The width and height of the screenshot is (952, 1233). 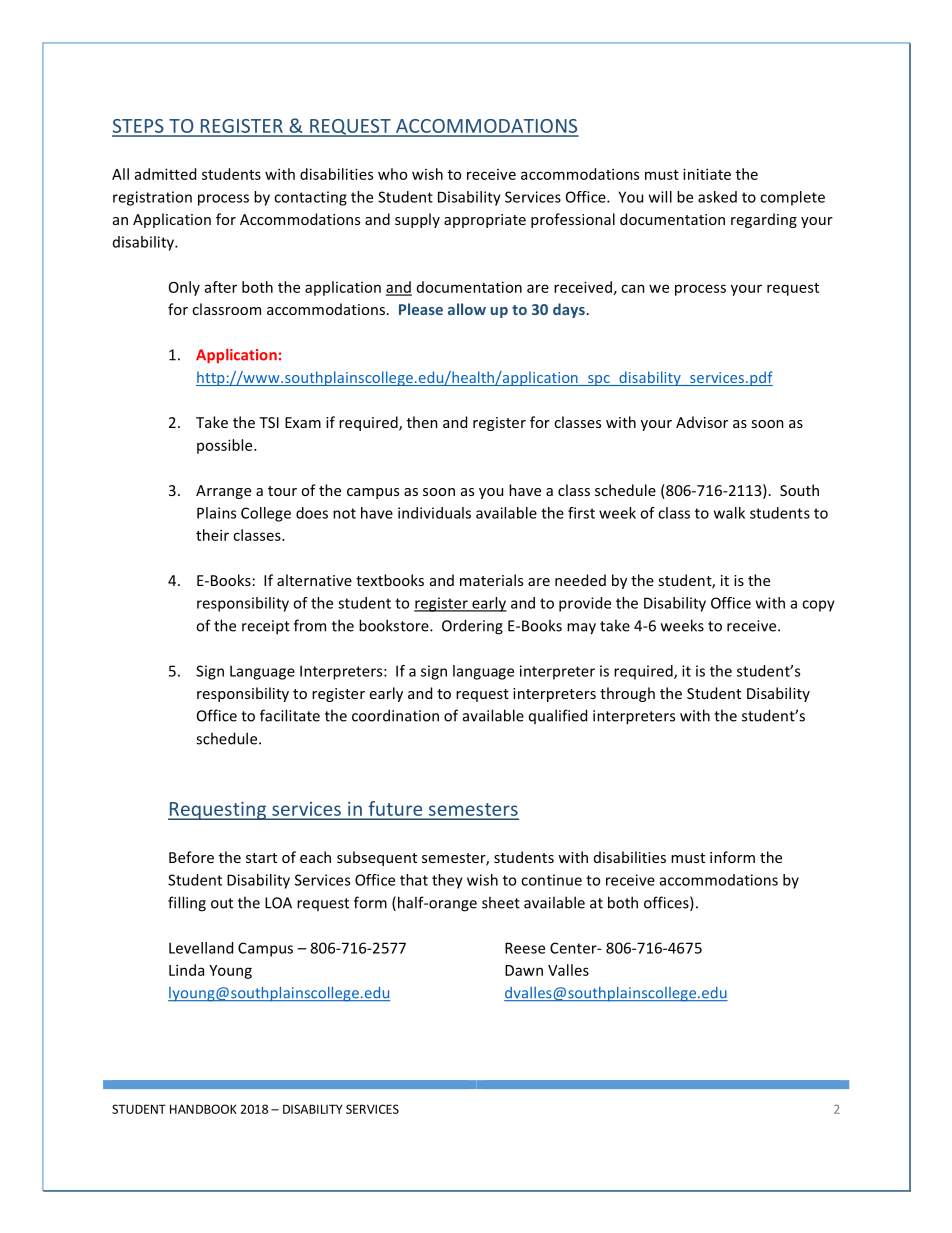 What do you see at coordinates (226, 446) in the screenshot?
I see `possible` at bounding box center [226, 446].
